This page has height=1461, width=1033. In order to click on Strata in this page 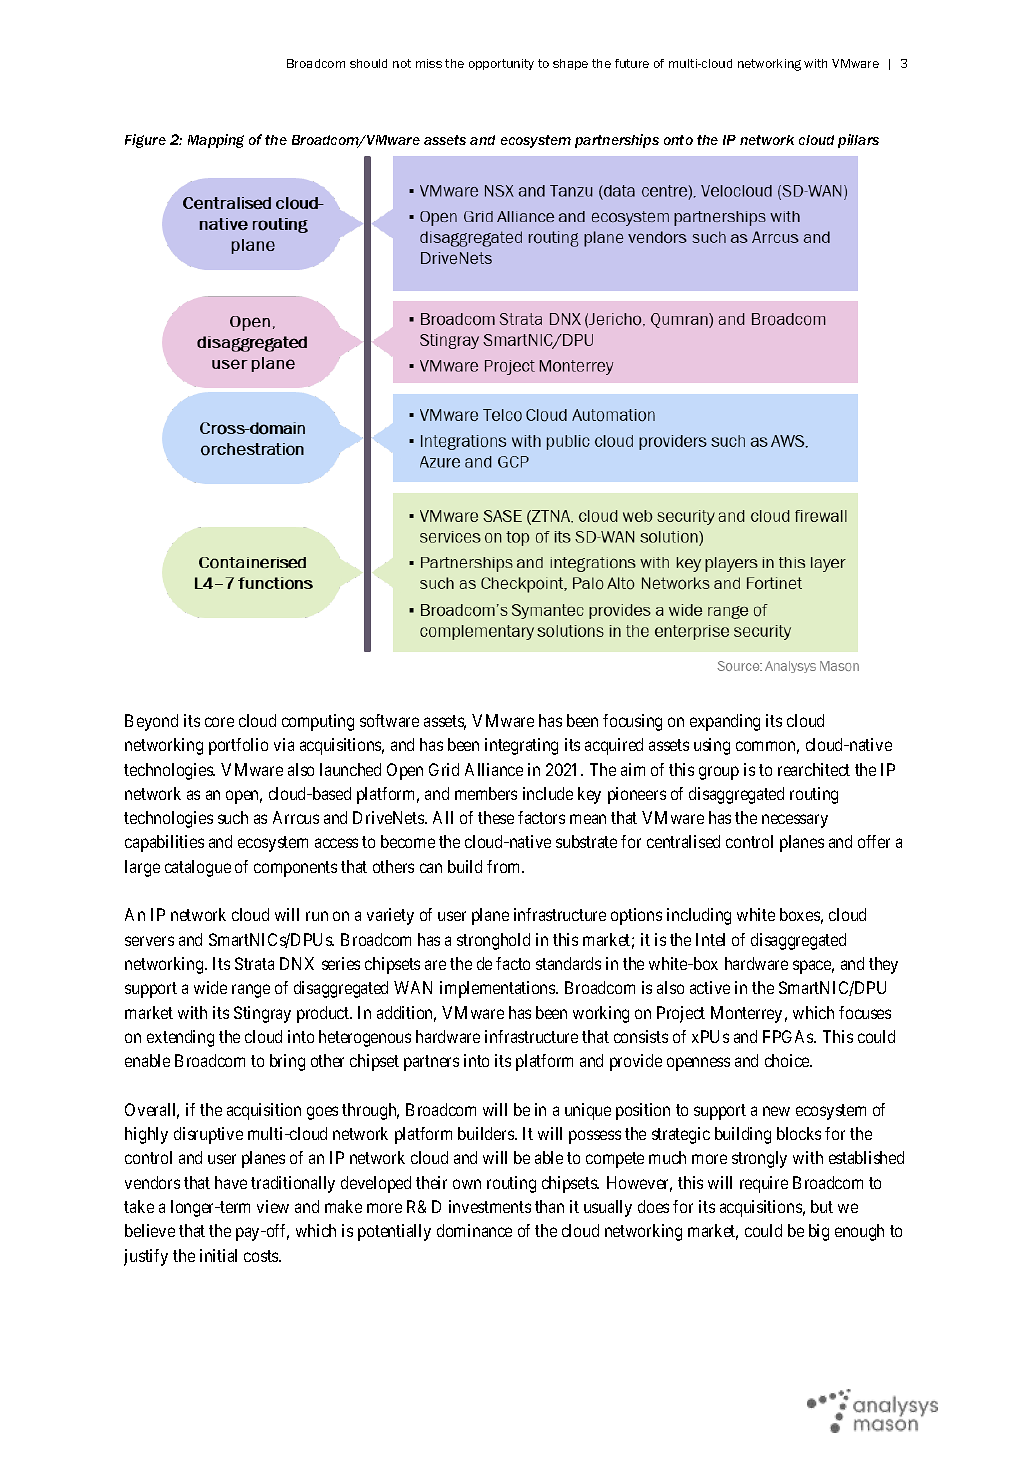, I will do `click(254, 963)`.
